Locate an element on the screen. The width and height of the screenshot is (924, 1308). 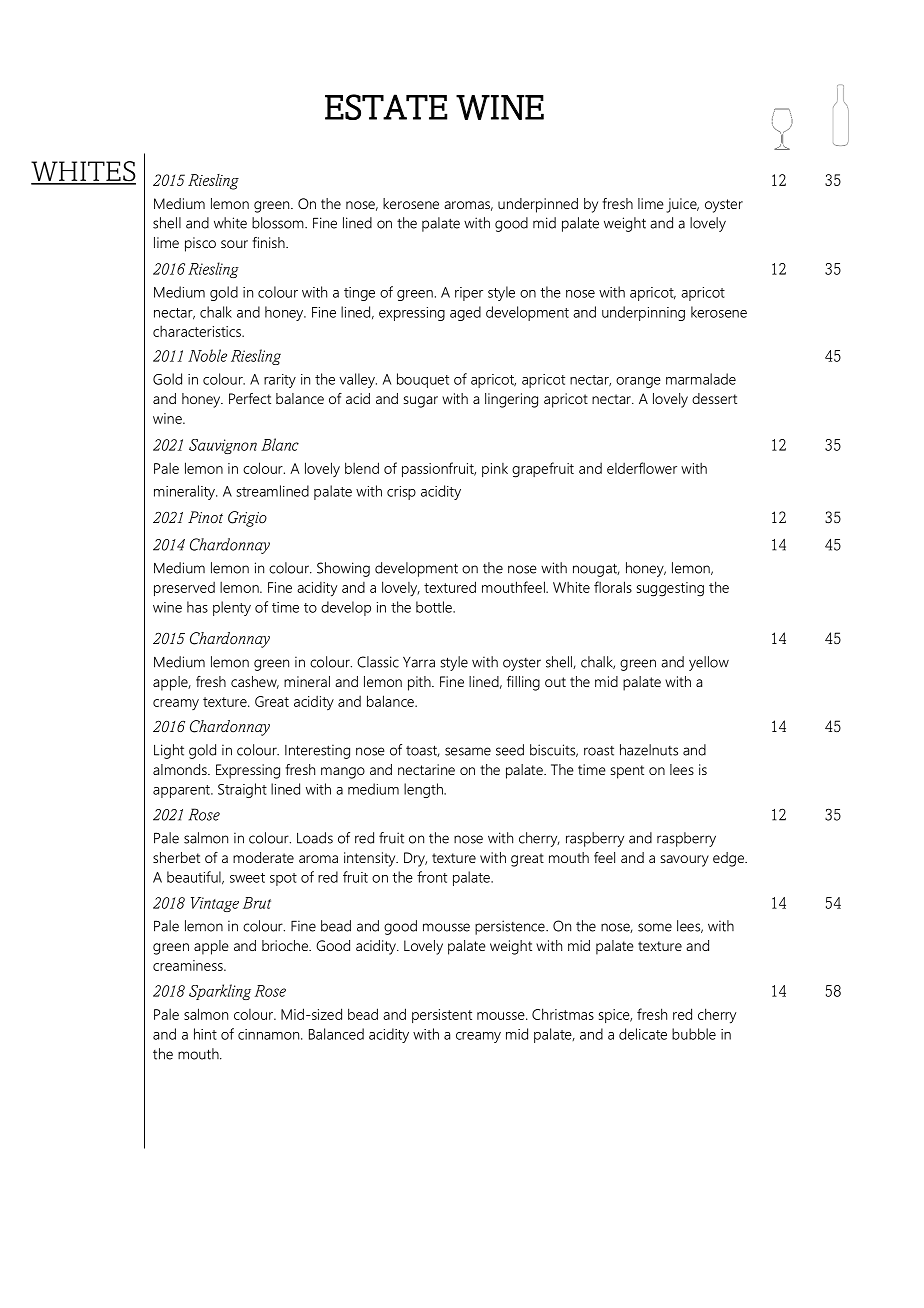
persistent is located at coordinates (442, 1016).
